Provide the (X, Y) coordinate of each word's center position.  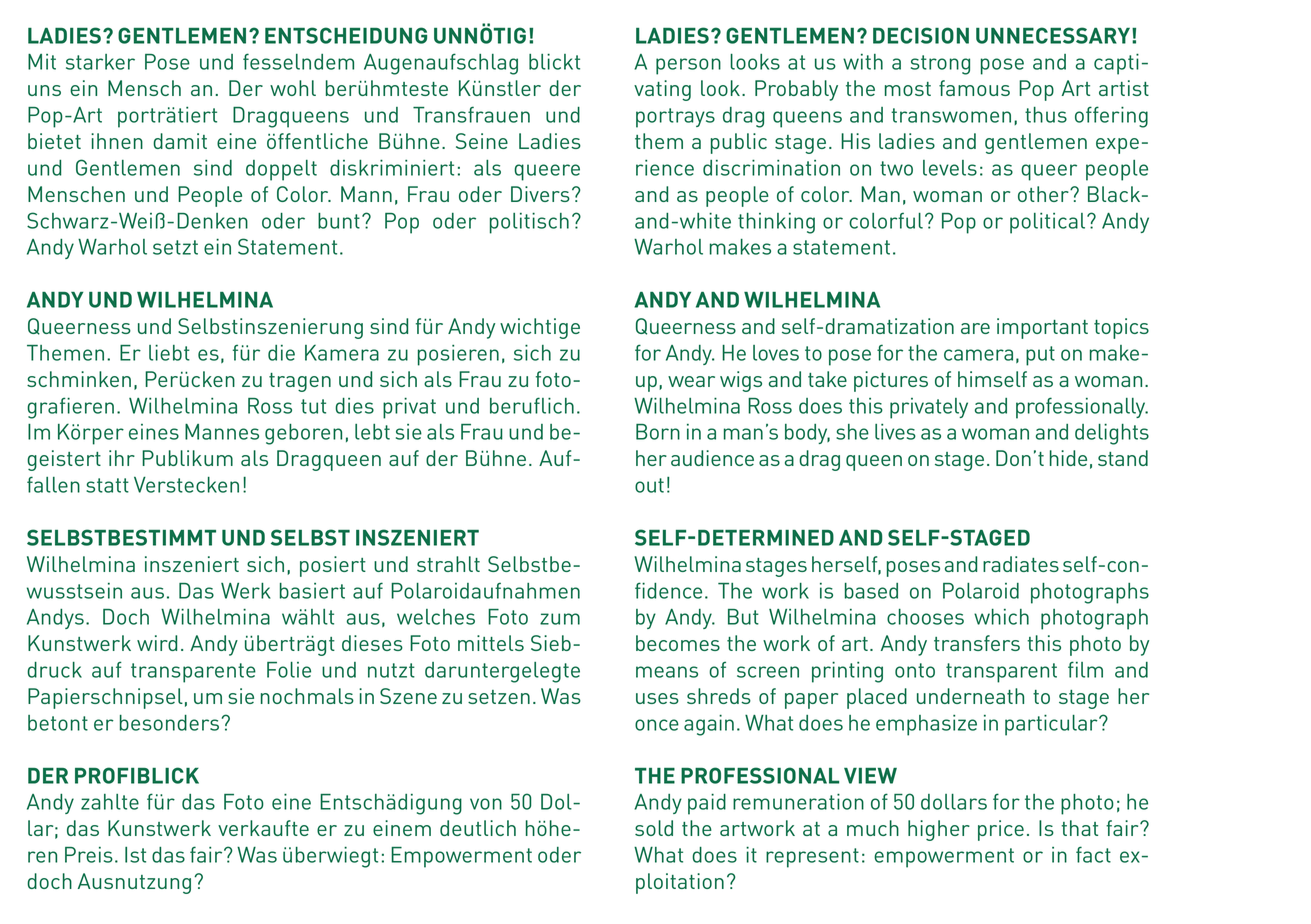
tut (313, 406)
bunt (339, 221)
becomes (678, 643)
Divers (540, 194)
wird (157, 643)
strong (940, 65)
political (1049, 223)
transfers (977, 643)
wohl (293, 88)
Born (658, 432)
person (688, 66)
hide (1068, 458)
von (486, 804)
